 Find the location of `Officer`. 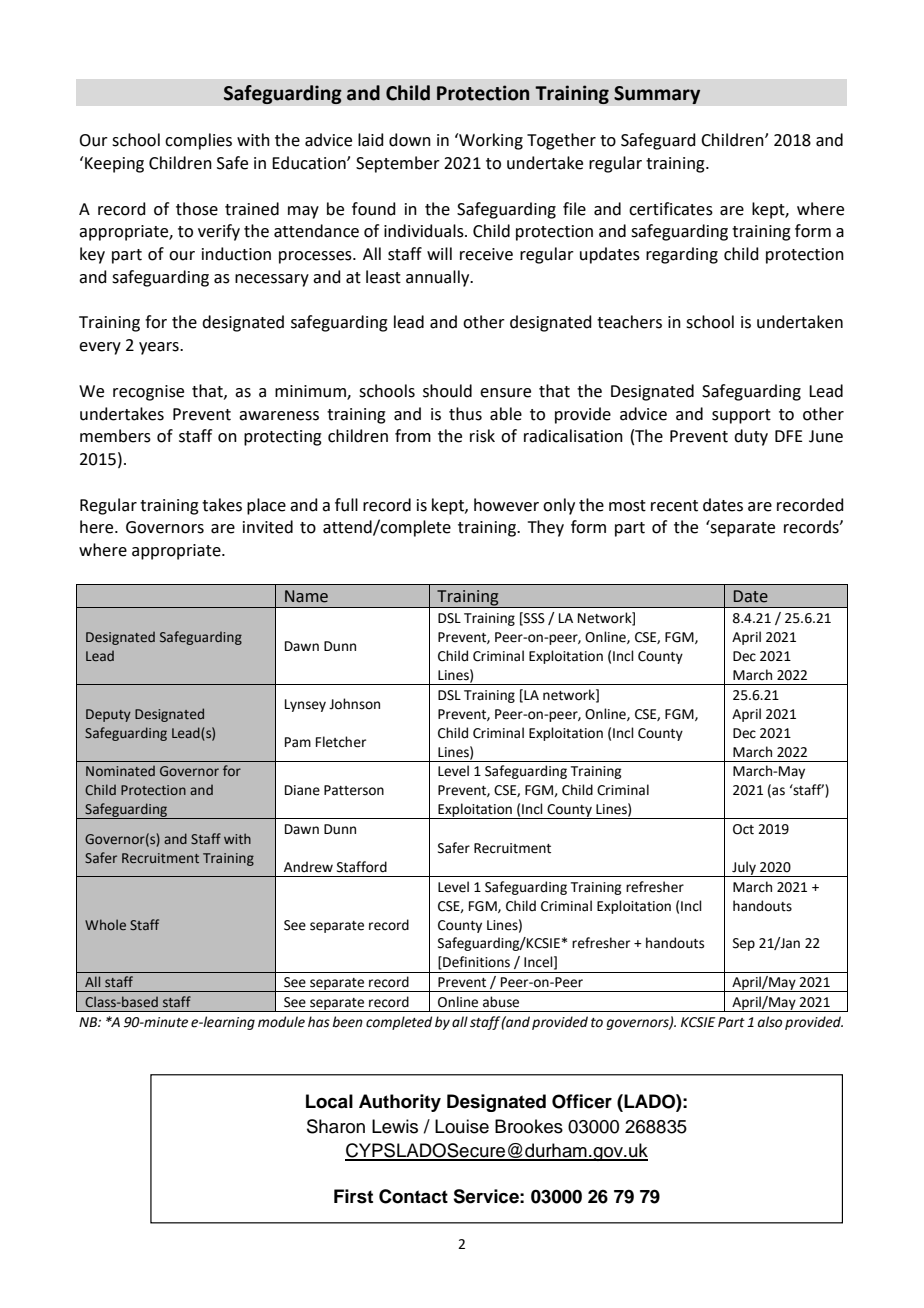

Officer is located at coordinates (582, 1101).
